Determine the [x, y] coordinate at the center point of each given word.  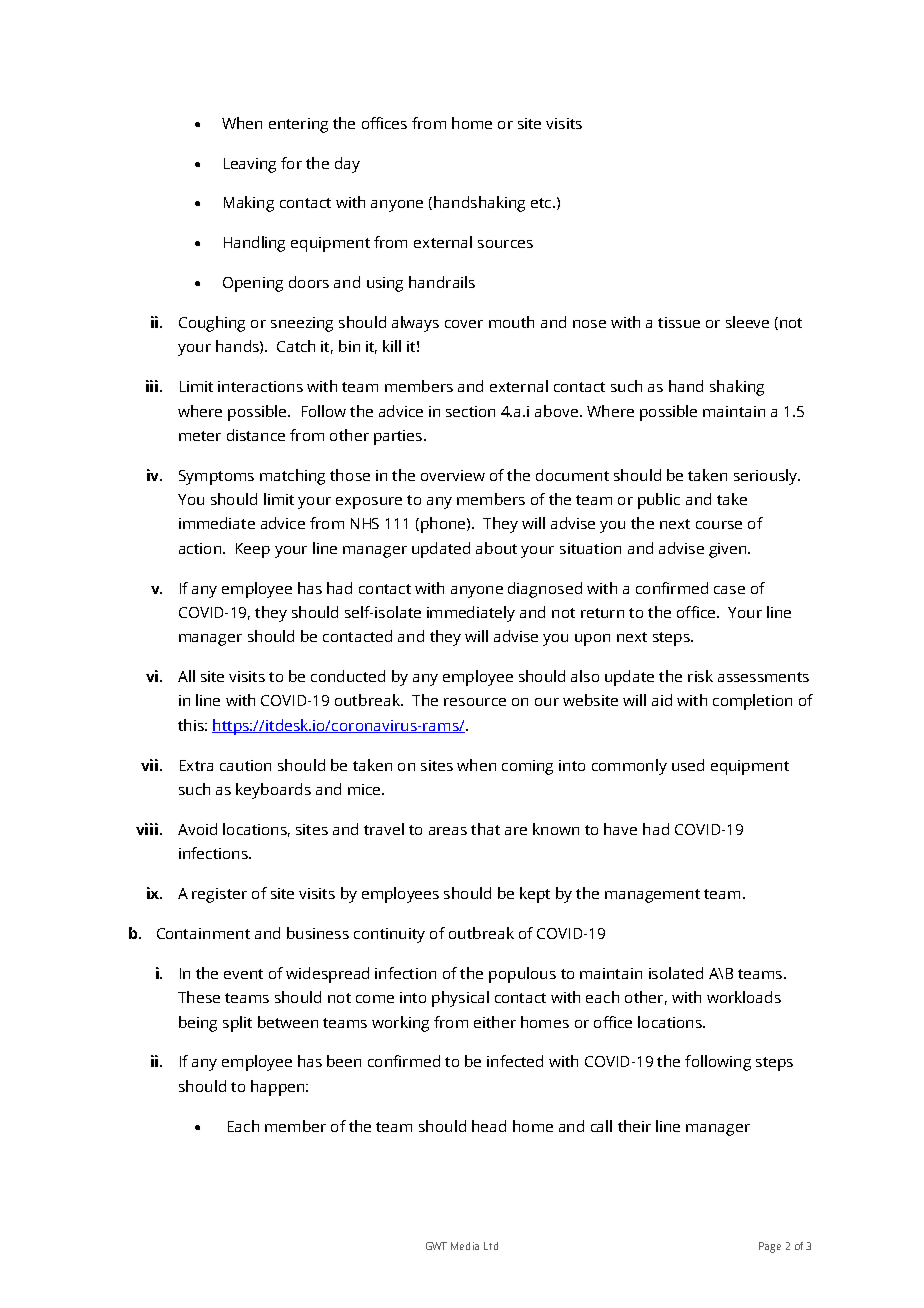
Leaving [250, 165]
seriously [767, 477]
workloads [744, 997]
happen [277, 1088]
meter [200, 436]
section [470, 411]
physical [460, 999]
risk [700, 676]
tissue [679, 322]
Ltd [491, 1246]
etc [542, 203]
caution [245, 765]
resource [475, 702]
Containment [203, 933]
